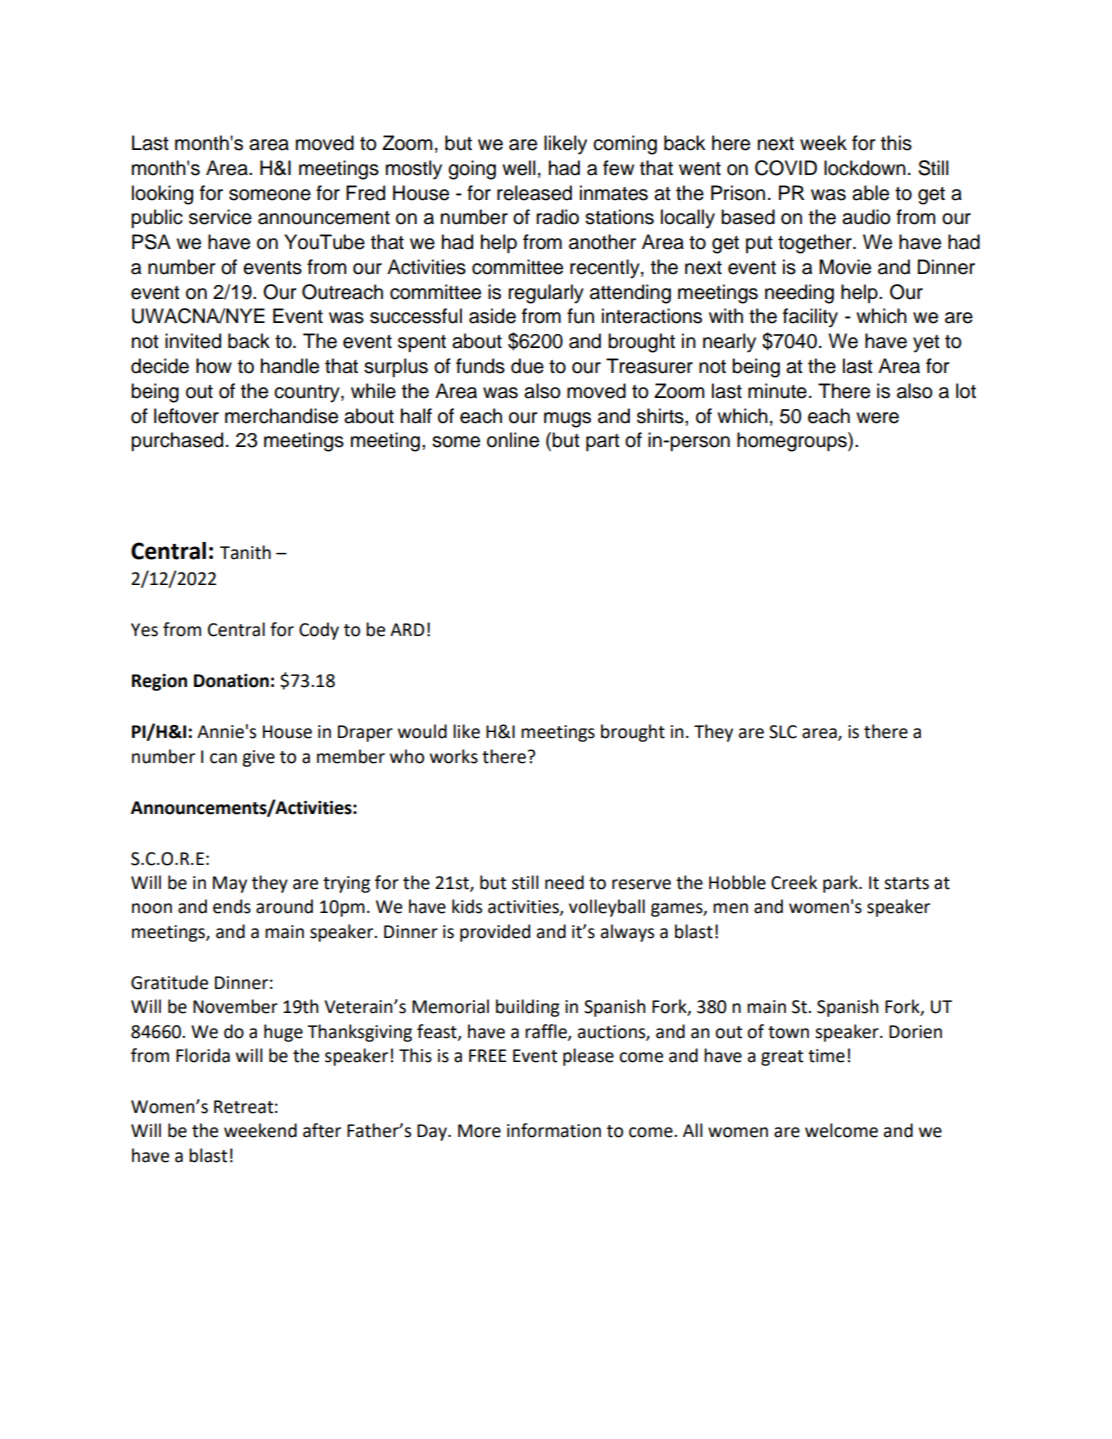  Describe the element at coordinates (534, 193) in the page. I see `released` at that location.
